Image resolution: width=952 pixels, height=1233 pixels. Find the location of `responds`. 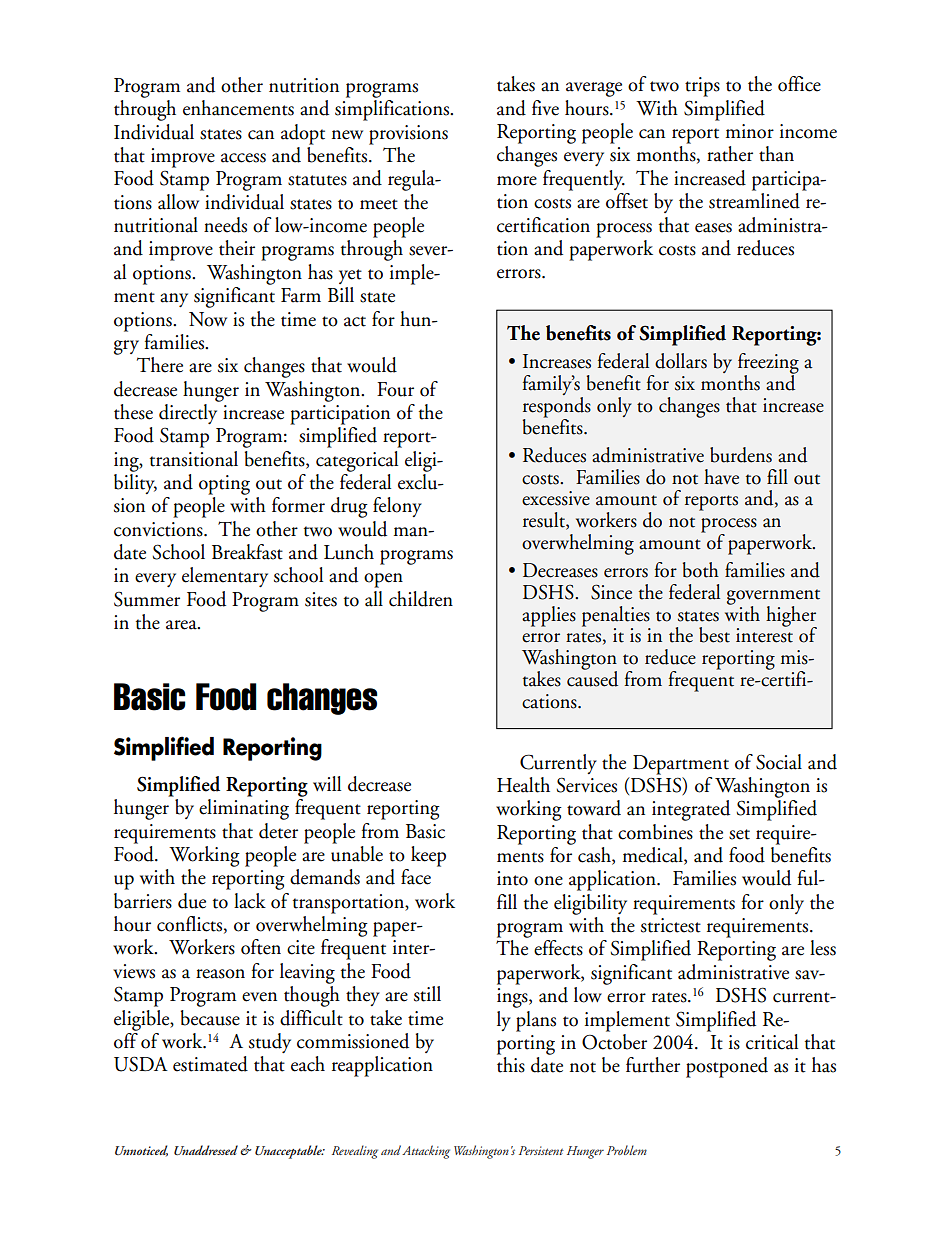

responds is located at coordinates (557, 408).
